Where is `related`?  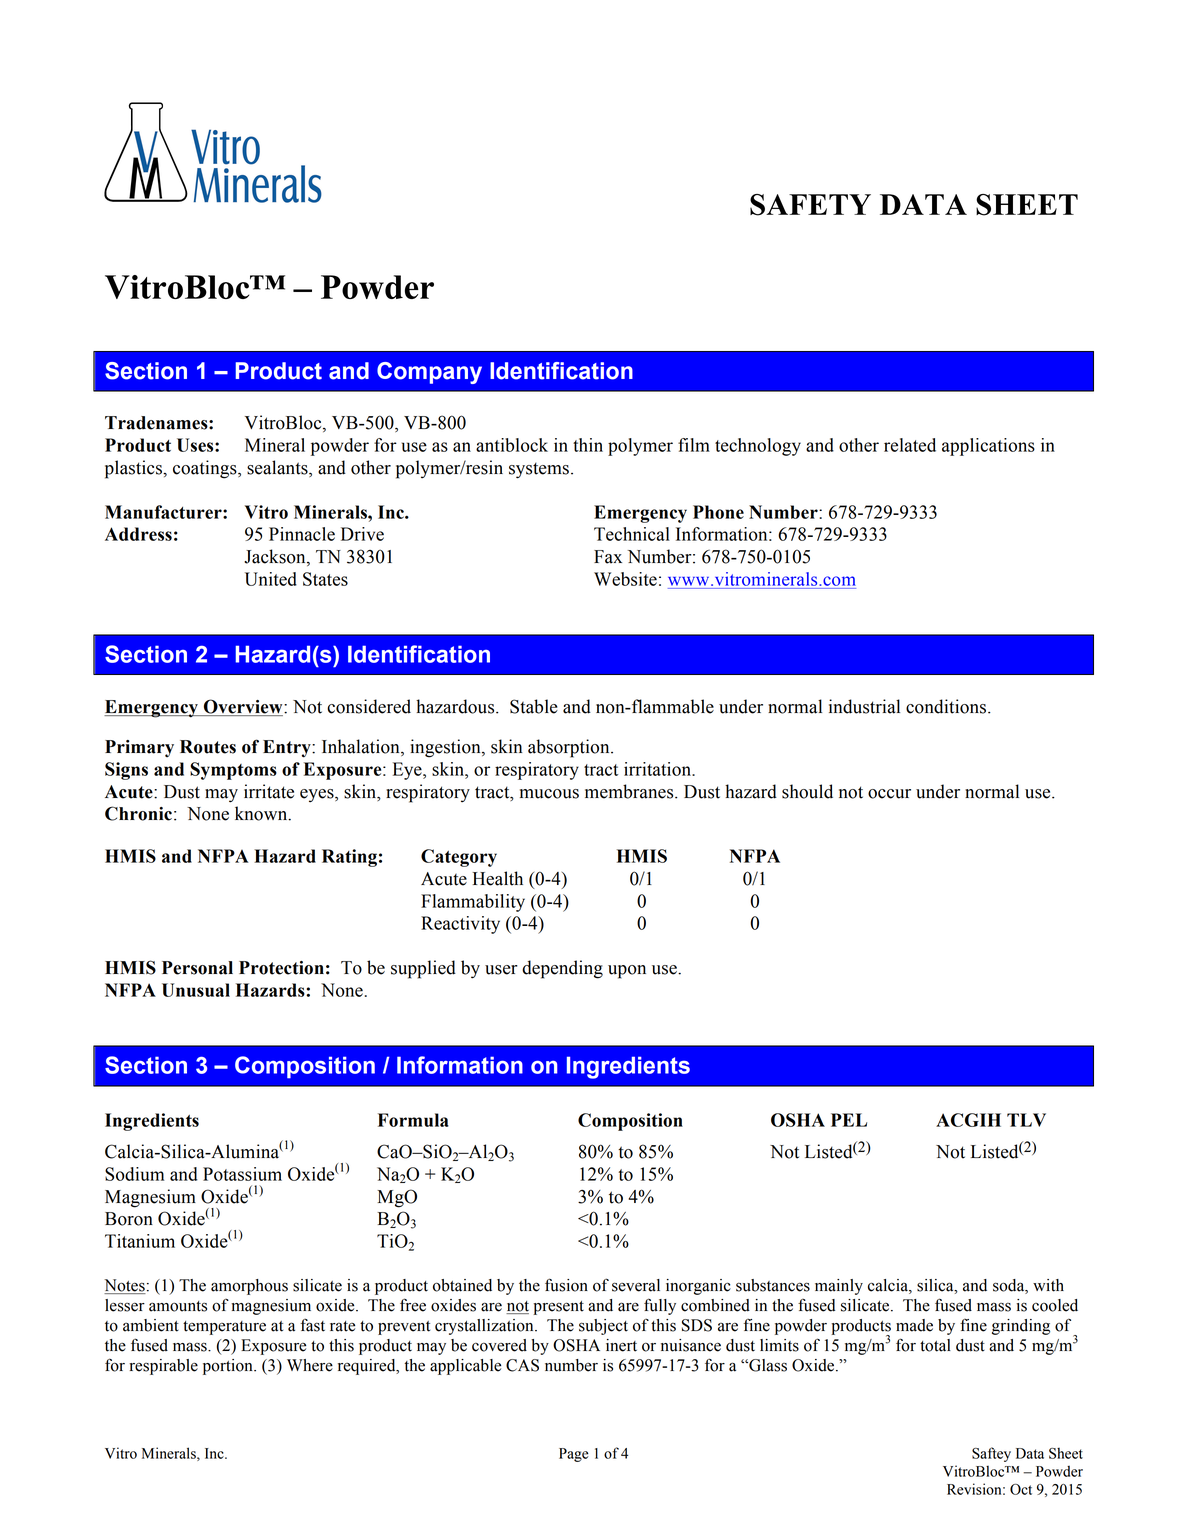 related is located at coordinates (910, 445).
